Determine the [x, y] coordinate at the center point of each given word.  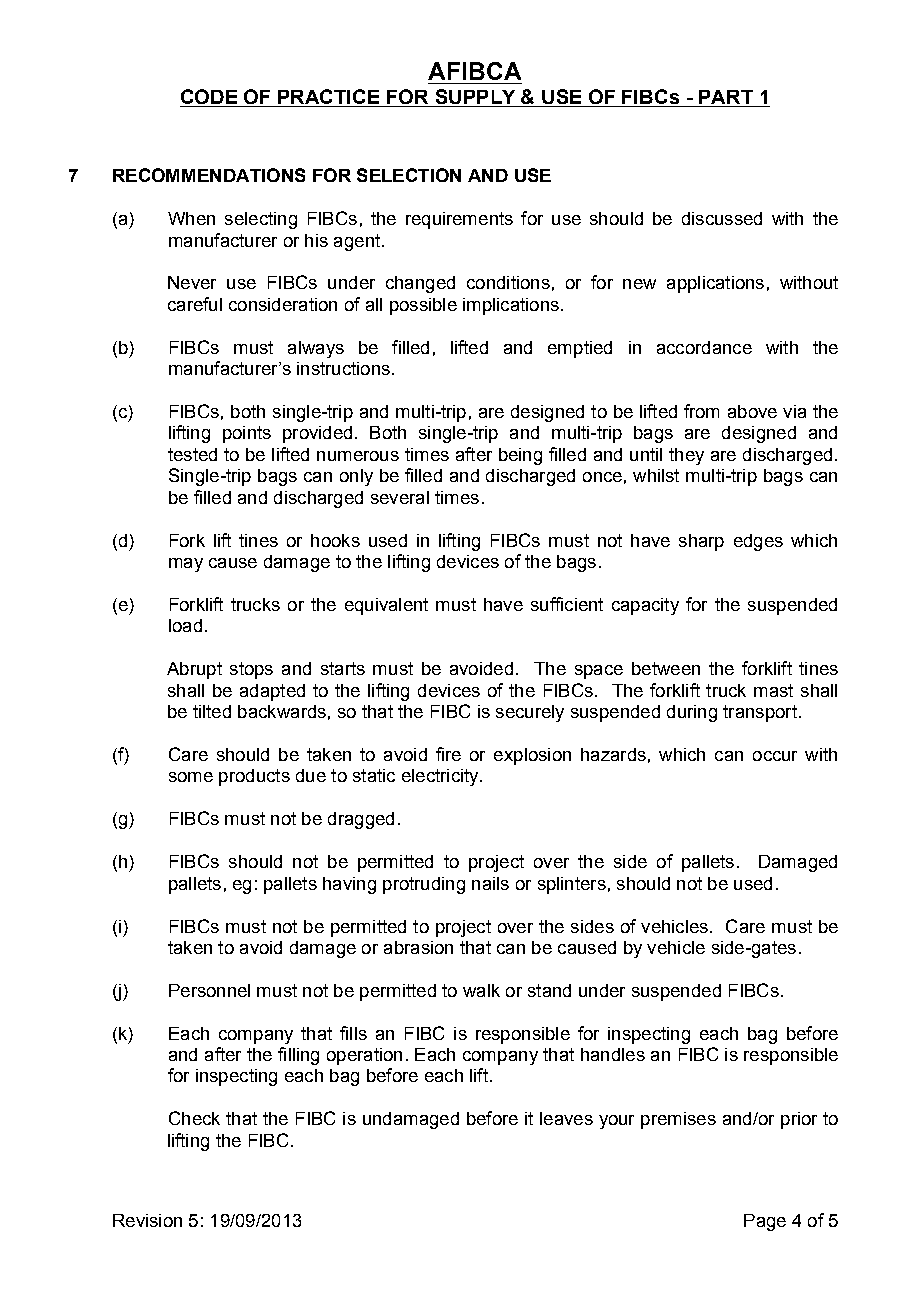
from [701, 411]
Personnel [209, 990]
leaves [566, 1118]
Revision [147, 1220]
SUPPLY [475, 98]
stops [251, 670]
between [666, 668]
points [247, 434]
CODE [210, 98]
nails [490, 883]
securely [530, 713]
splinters [572, 885]
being [520, 456]
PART [726, 98]
